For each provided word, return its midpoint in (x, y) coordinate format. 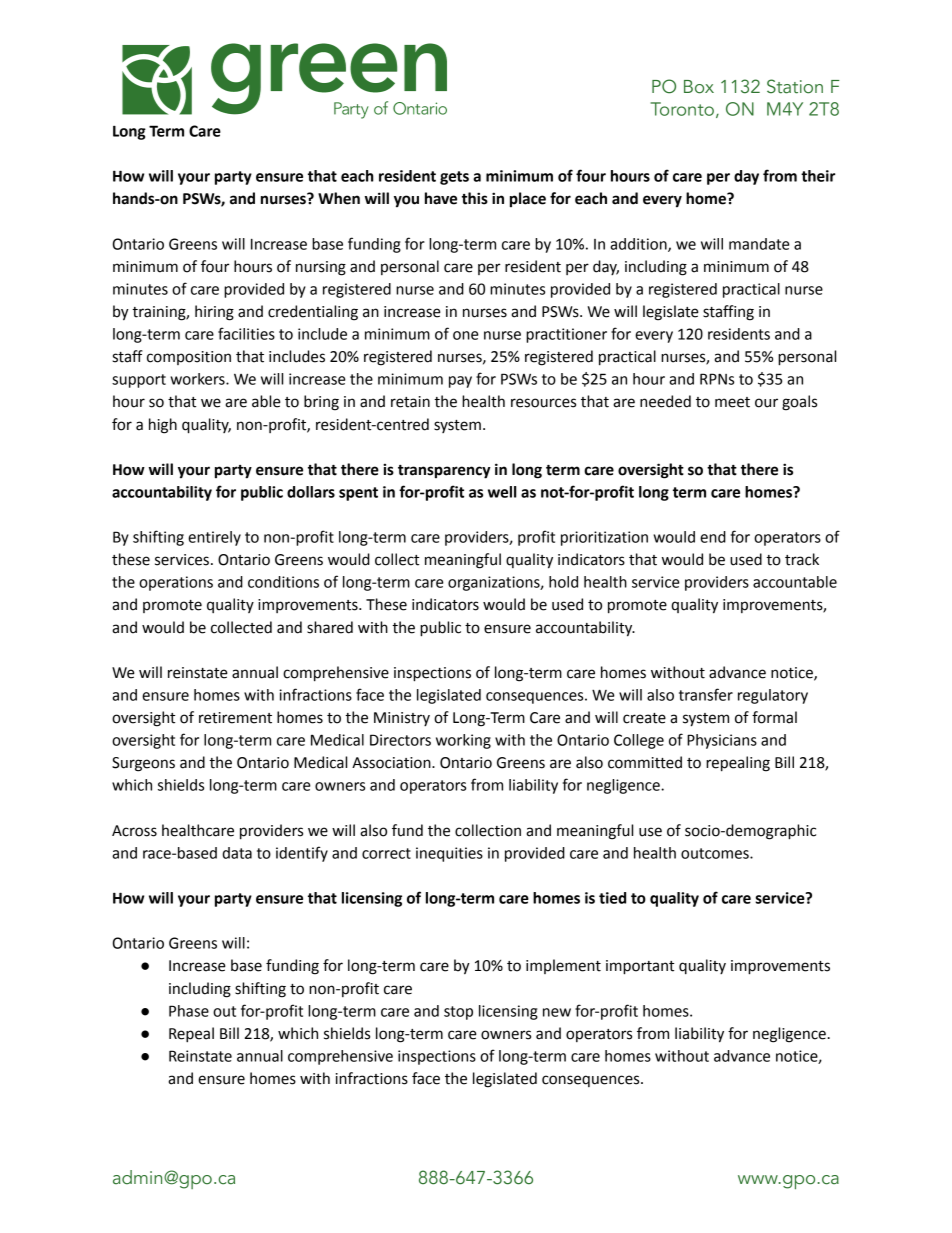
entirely (214, 538)
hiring (214, 313)
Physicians (722, 741)
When (339, 198)
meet (732, 402)
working (463, 741)
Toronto (682, 109)
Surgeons (143, 764)
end (713, 537)
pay (460, 382)
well (502, 492)
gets (454, 178)
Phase (189, 1011)
